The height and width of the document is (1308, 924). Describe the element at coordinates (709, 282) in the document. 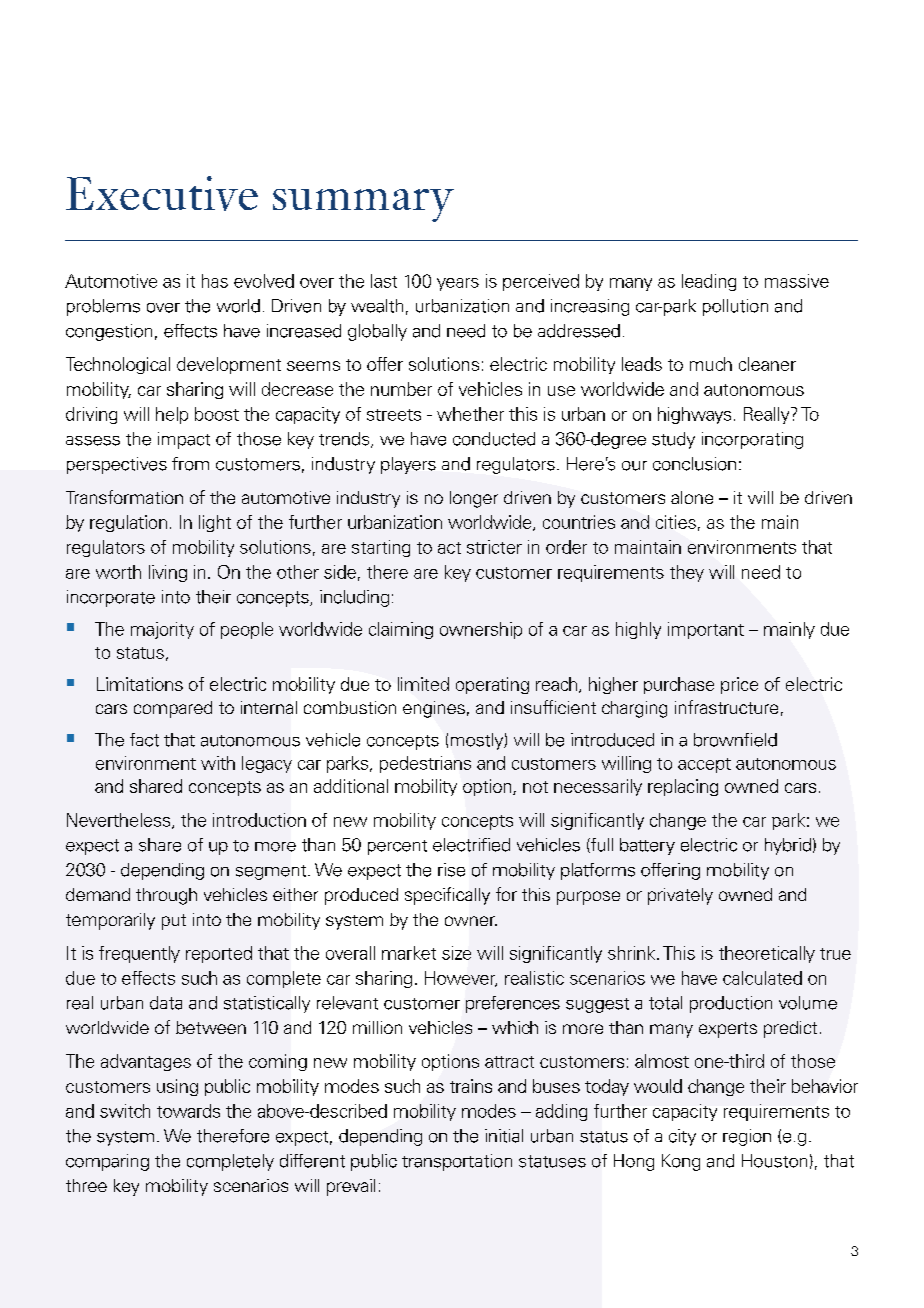

I see `leading` at that location.
